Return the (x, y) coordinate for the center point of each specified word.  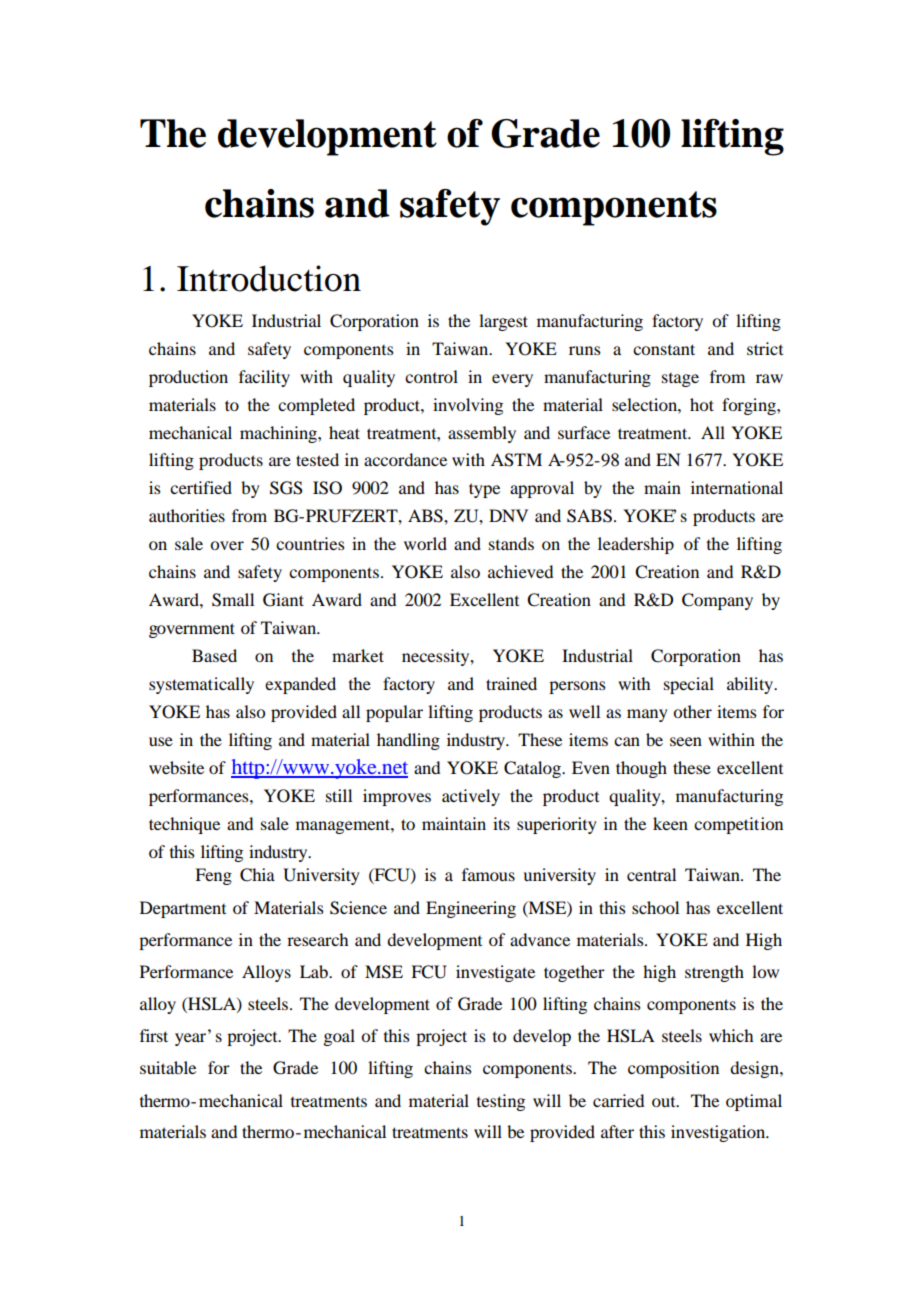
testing (501, 1102)
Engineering (471, 909)
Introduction (269, 278)
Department (183, 909)
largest (503, 322)
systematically (201, 685)
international (737, 487)
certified (201, 487)
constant (664, 349)
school (655, 907)
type (484, 490)
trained (511, 683)
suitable (168, 1067)
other (692, 711)
